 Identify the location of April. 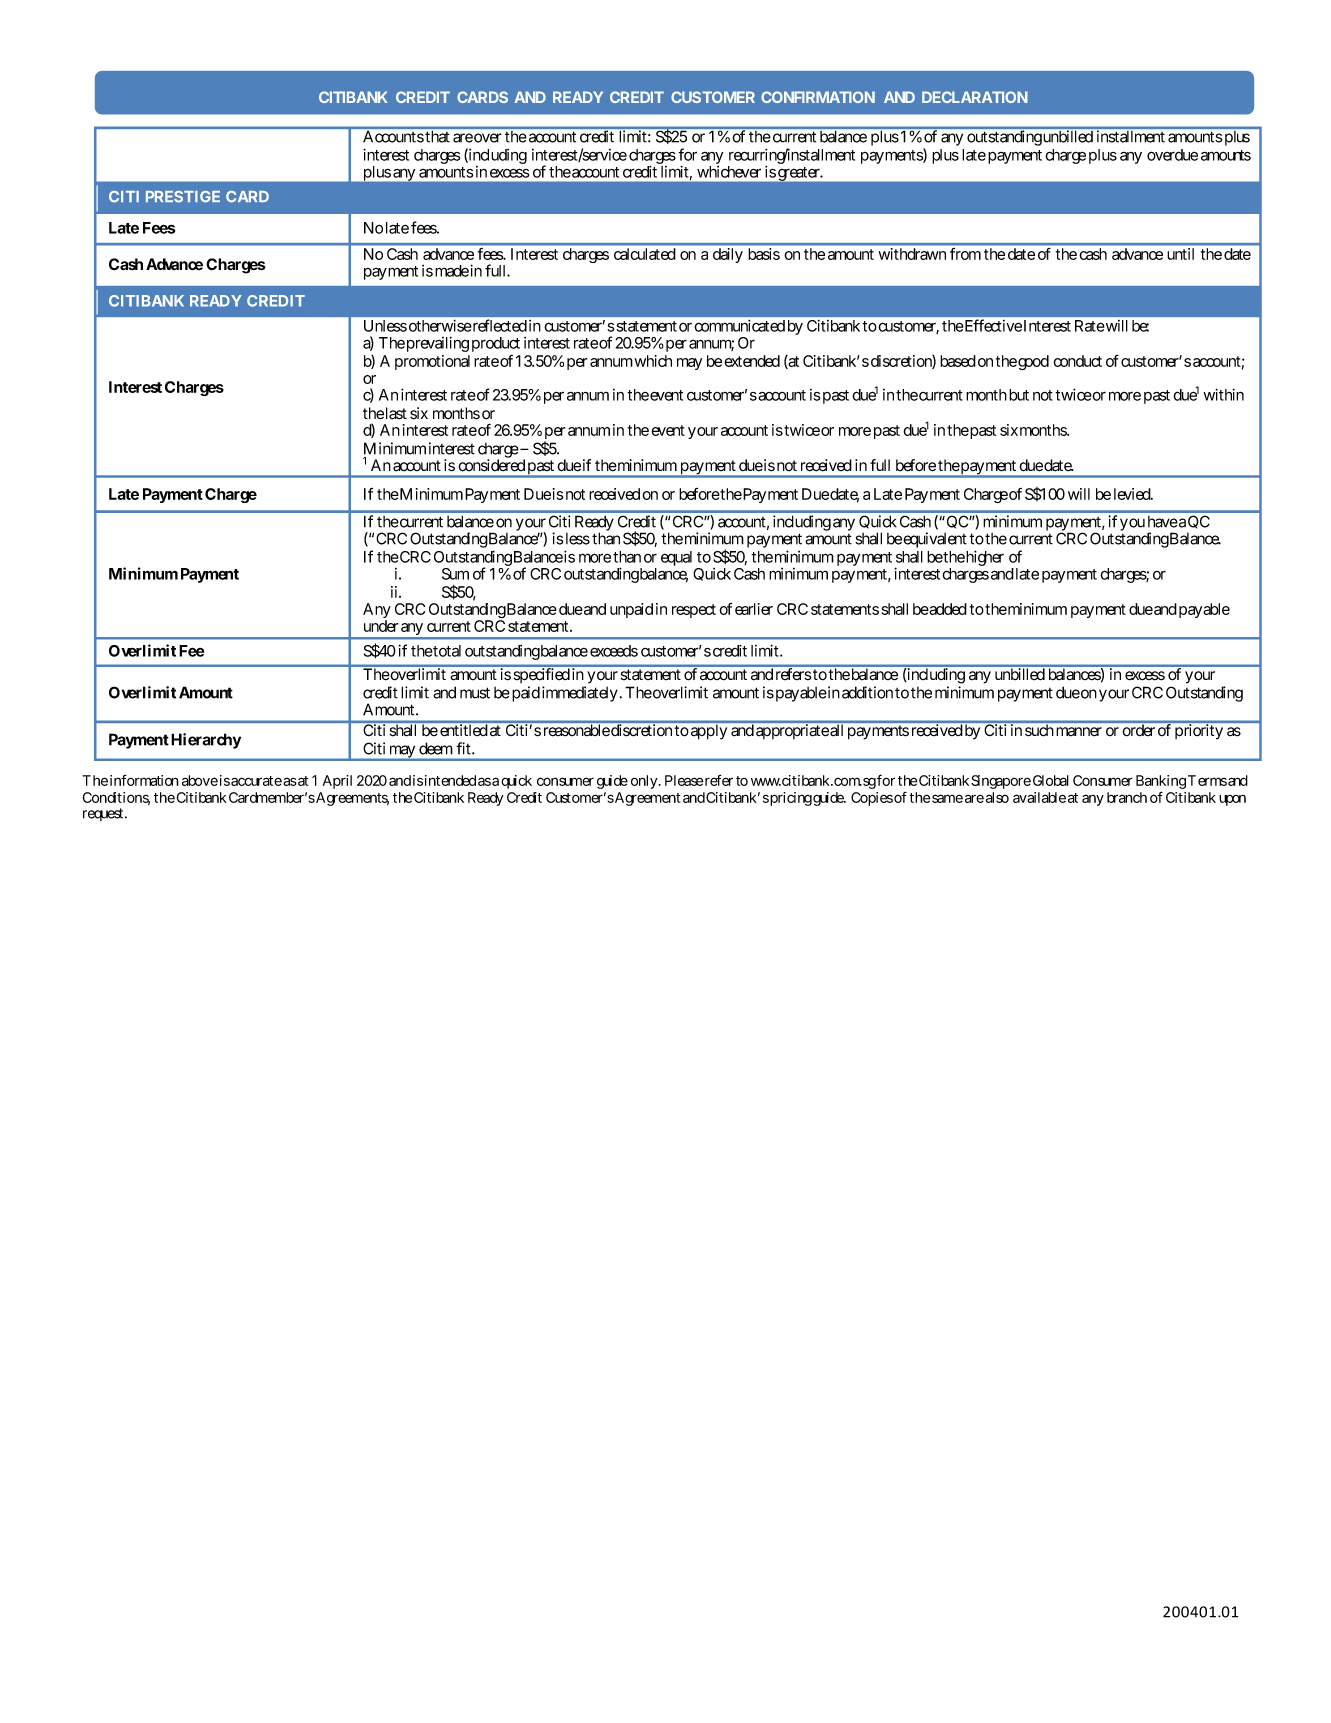
(337, 782).
